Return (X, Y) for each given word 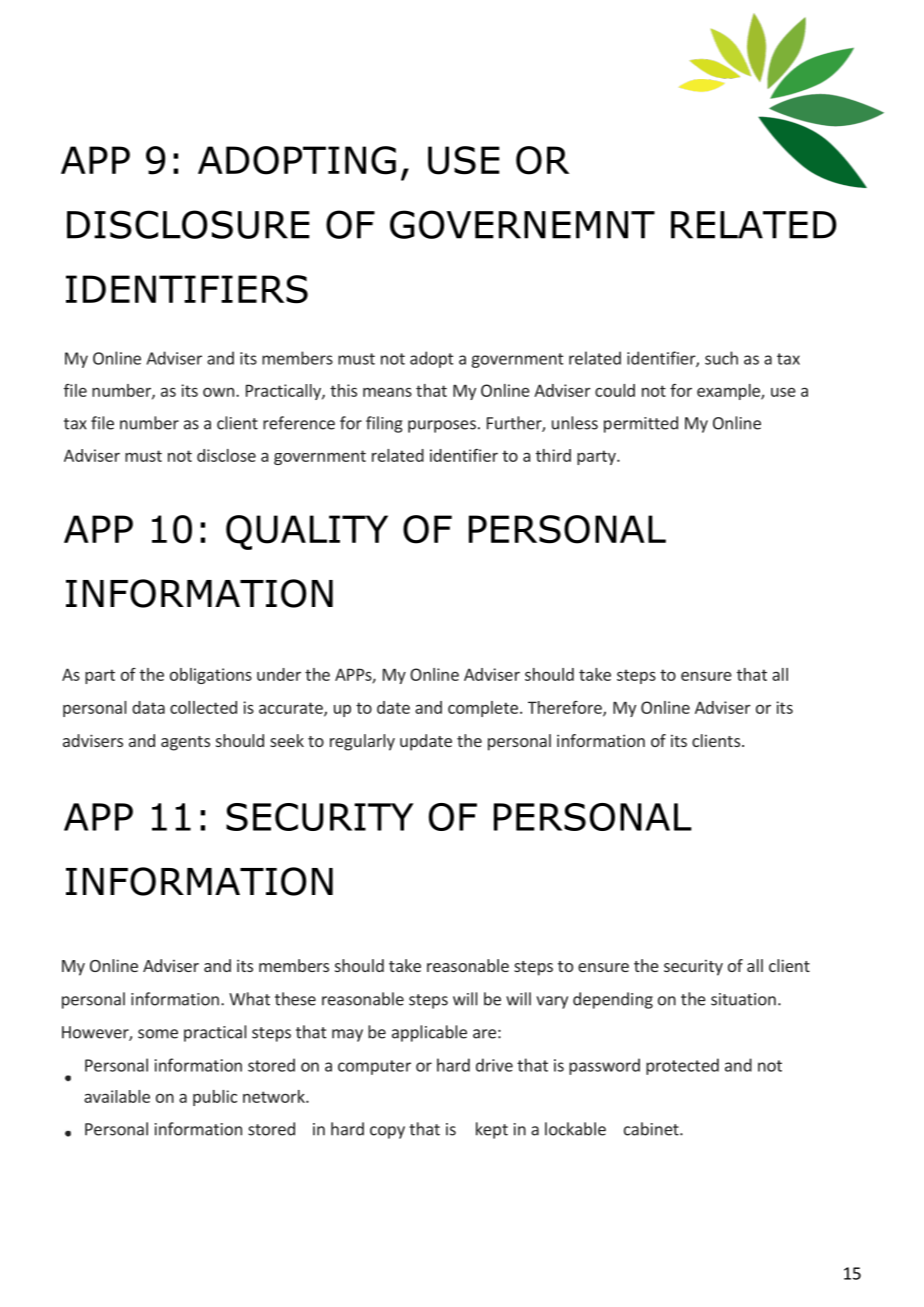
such (721, 358)
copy (387, 1132)
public (215, 1098)
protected (682, 1066)
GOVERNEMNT (522, 224)
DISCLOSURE (188, 224)
